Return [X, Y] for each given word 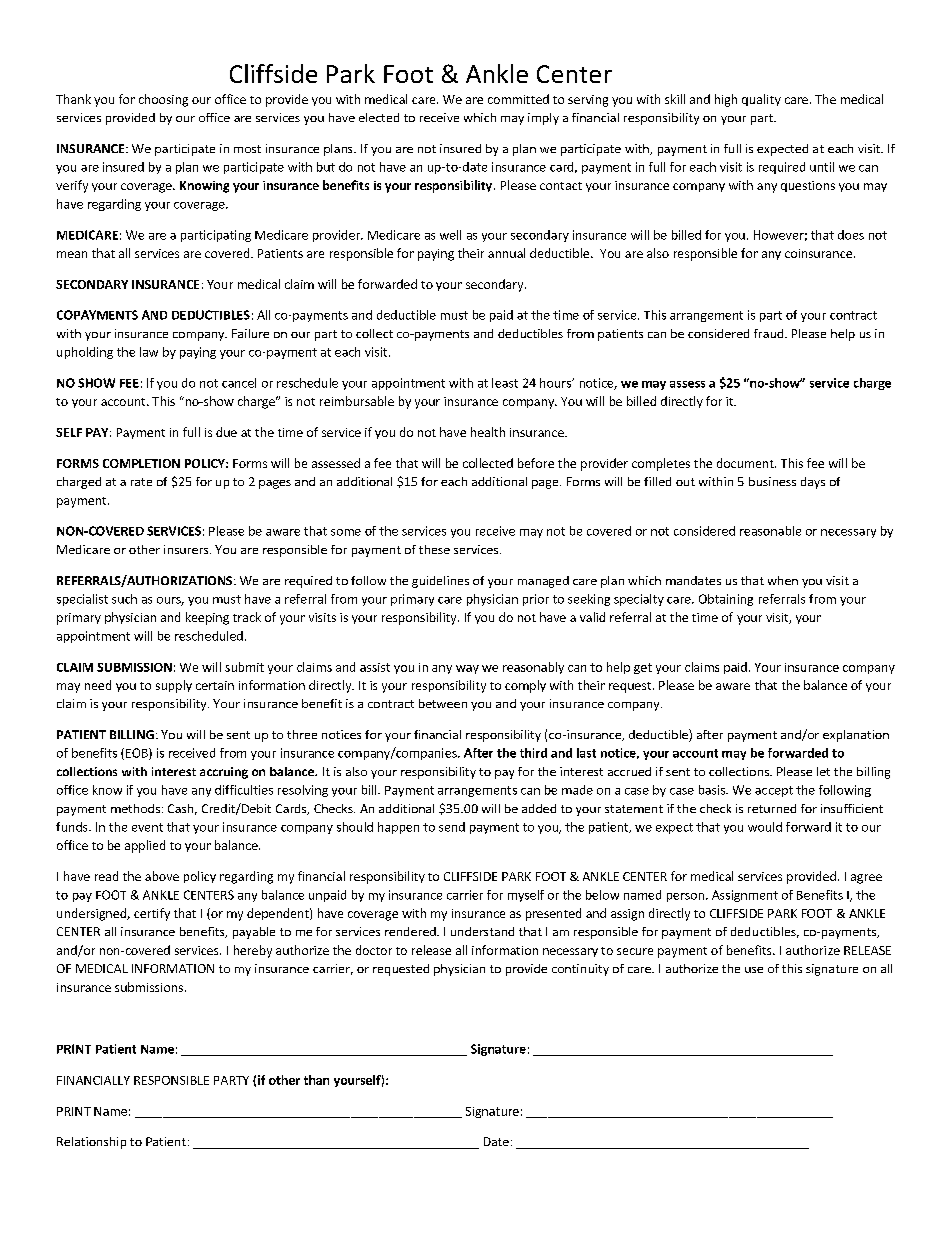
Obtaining [726, 600]
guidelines [440, 582]
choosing [163, 100]
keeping [207, 618]
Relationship [91, 1143]
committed [518, 99]
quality [761, 100]
